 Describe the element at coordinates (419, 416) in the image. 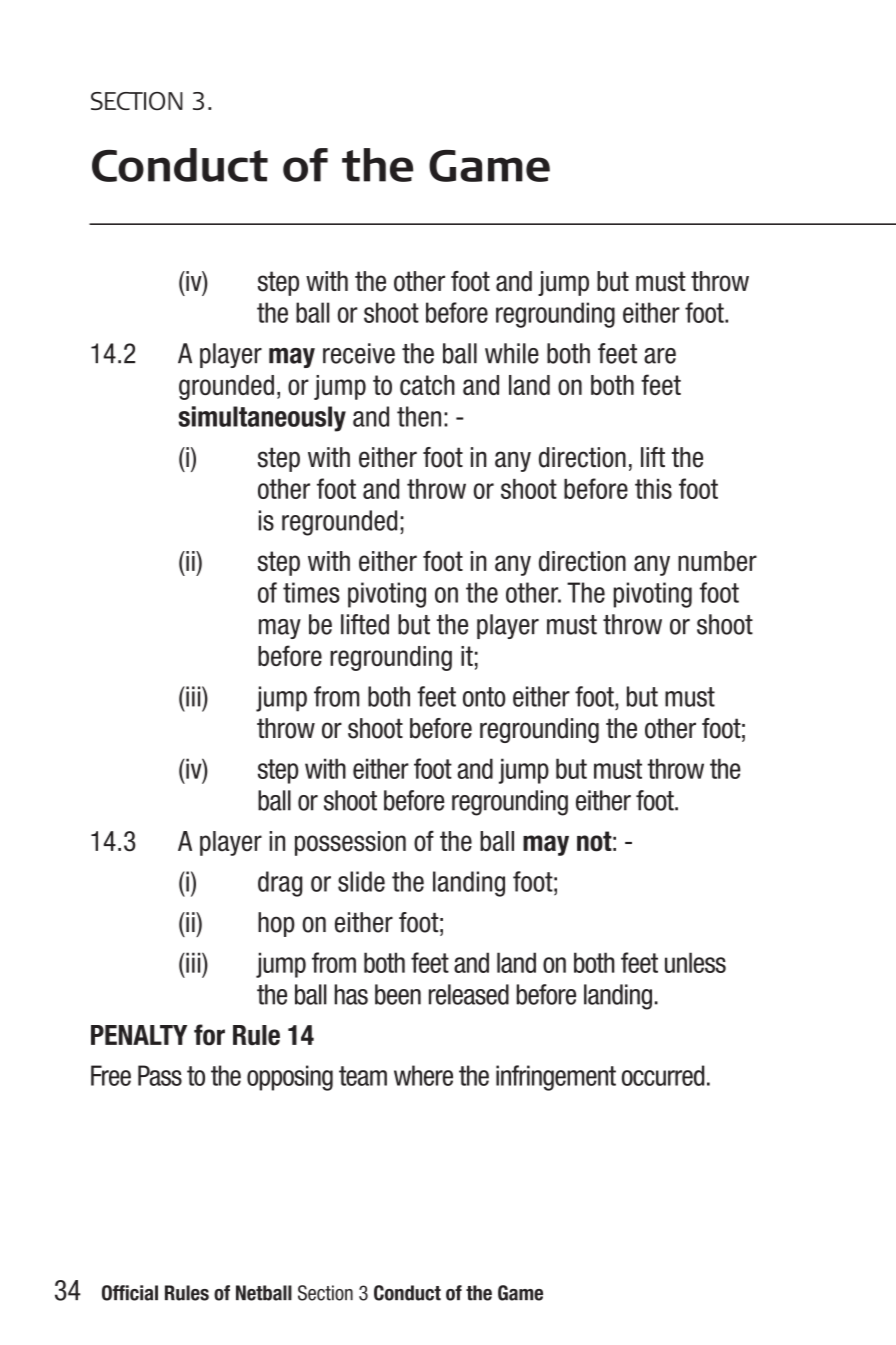

I see `then` at that location.
